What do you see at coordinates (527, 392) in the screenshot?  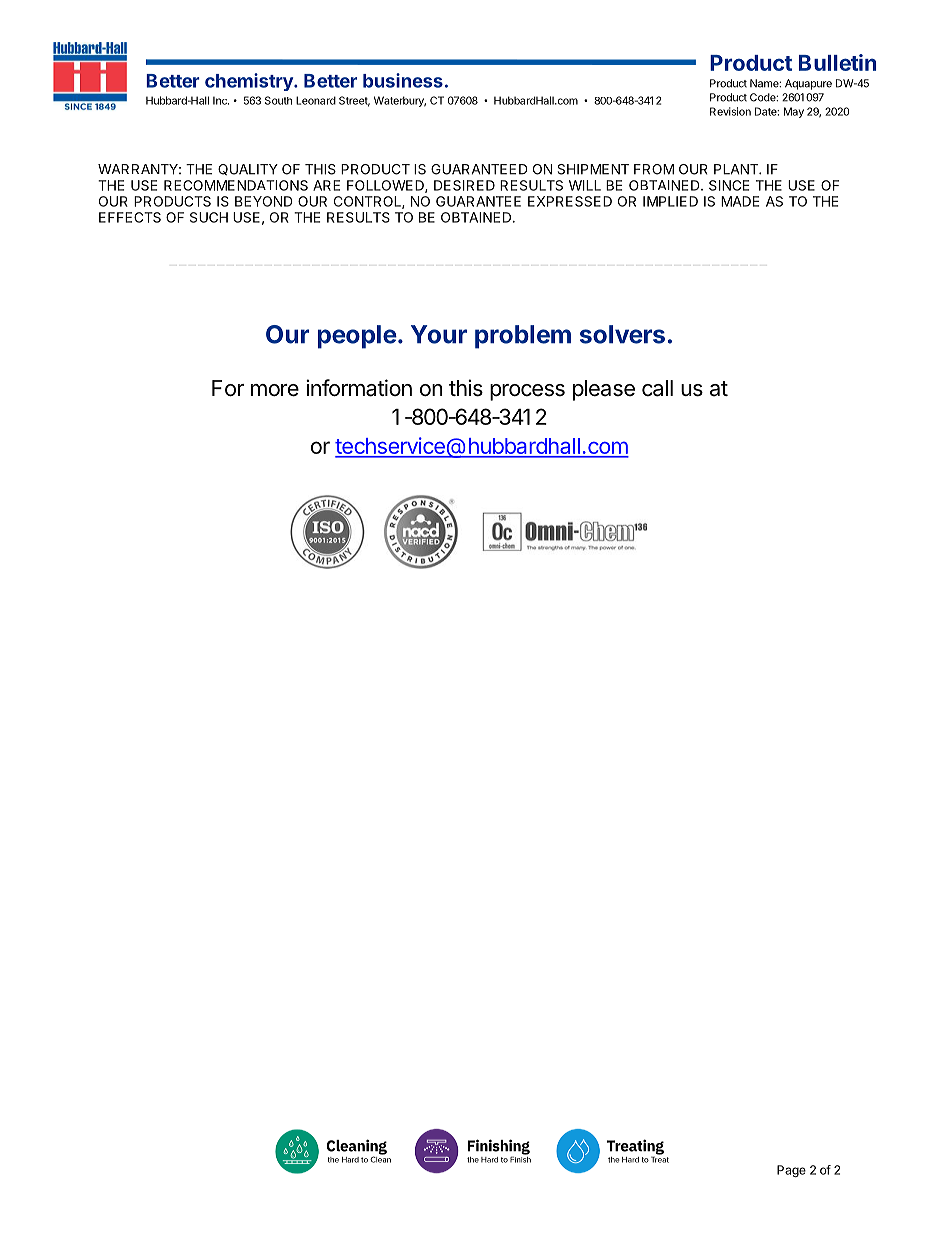 I see `process` at bounding box center [527, 392].
